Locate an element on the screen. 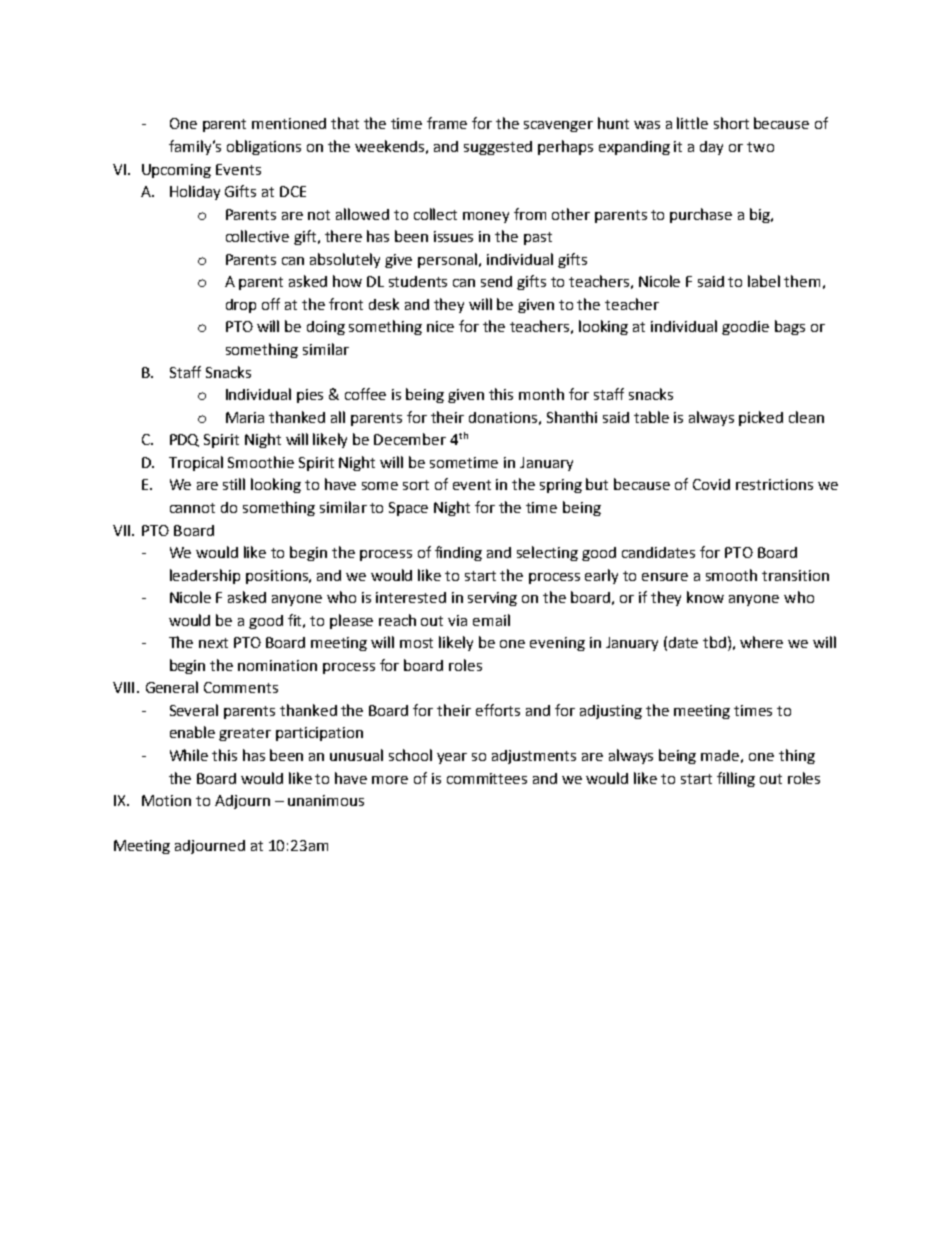 The width and height of the screenshot is (952, 1233). While is located at coordinates (189, 755).
